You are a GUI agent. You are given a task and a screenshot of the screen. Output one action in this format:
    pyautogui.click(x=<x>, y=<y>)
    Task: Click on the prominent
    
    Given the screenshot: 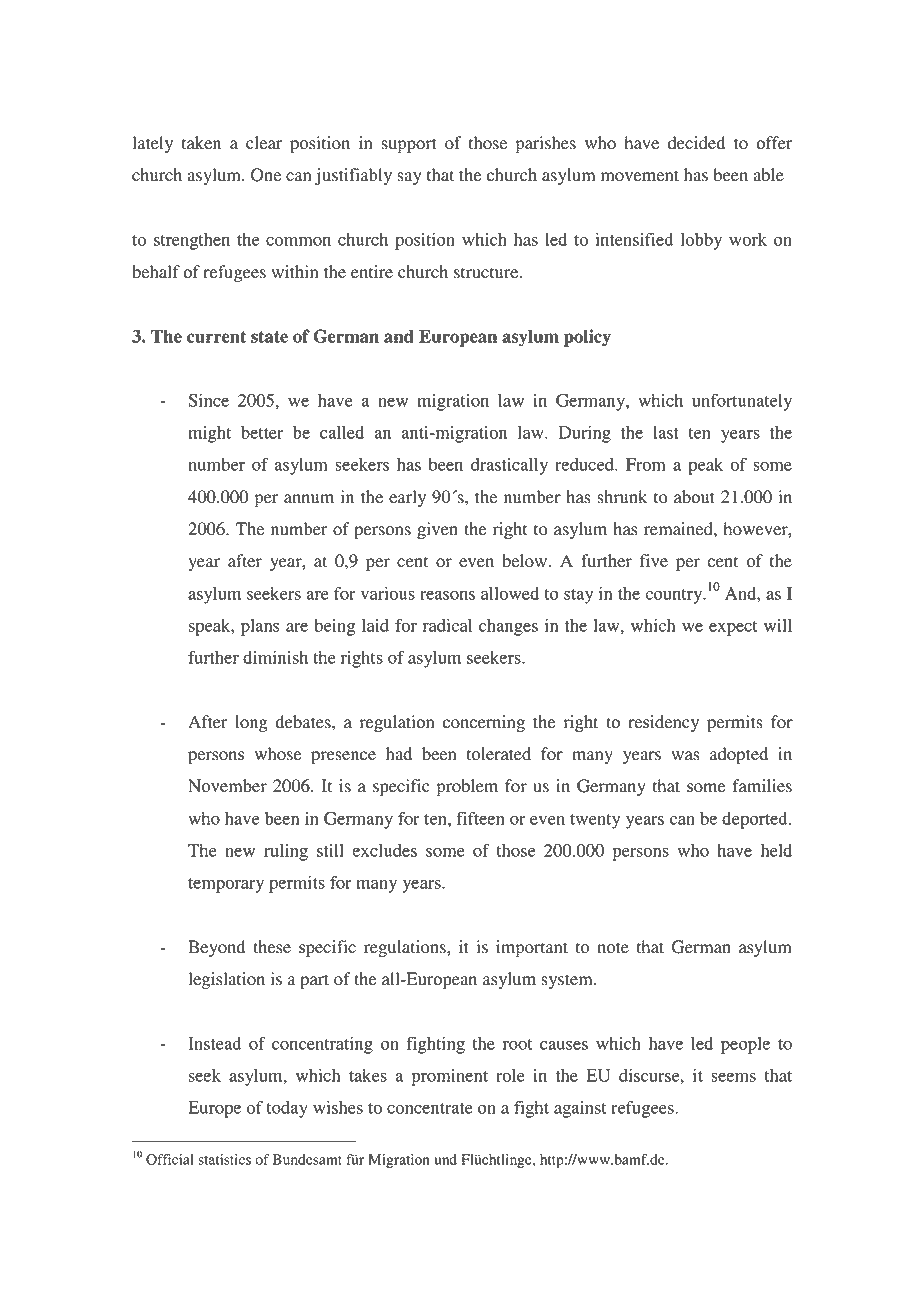 What is the action you would take?
    pyautogui.click(x=449, y=1077)
